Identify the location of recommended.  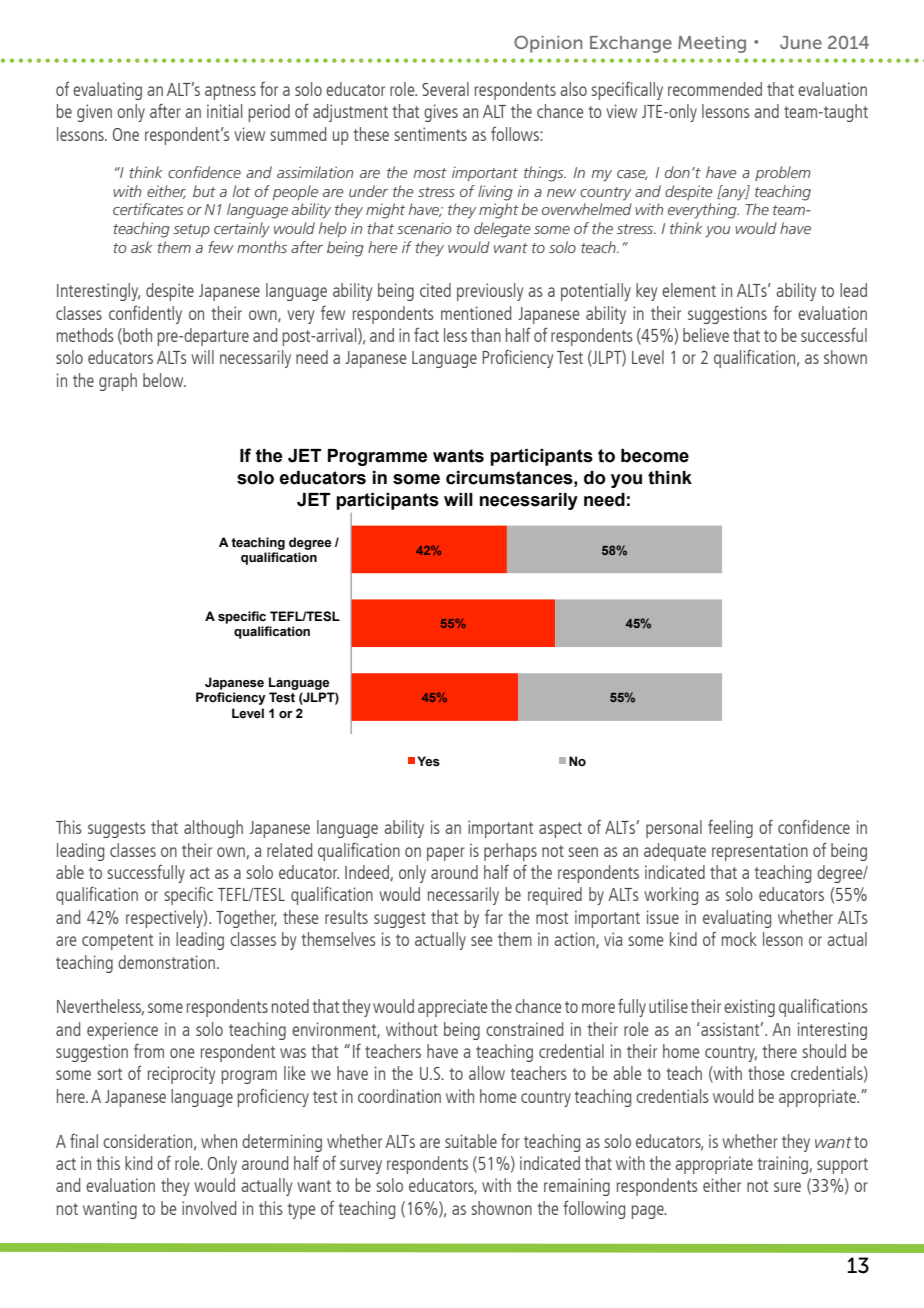
(715, 89).
